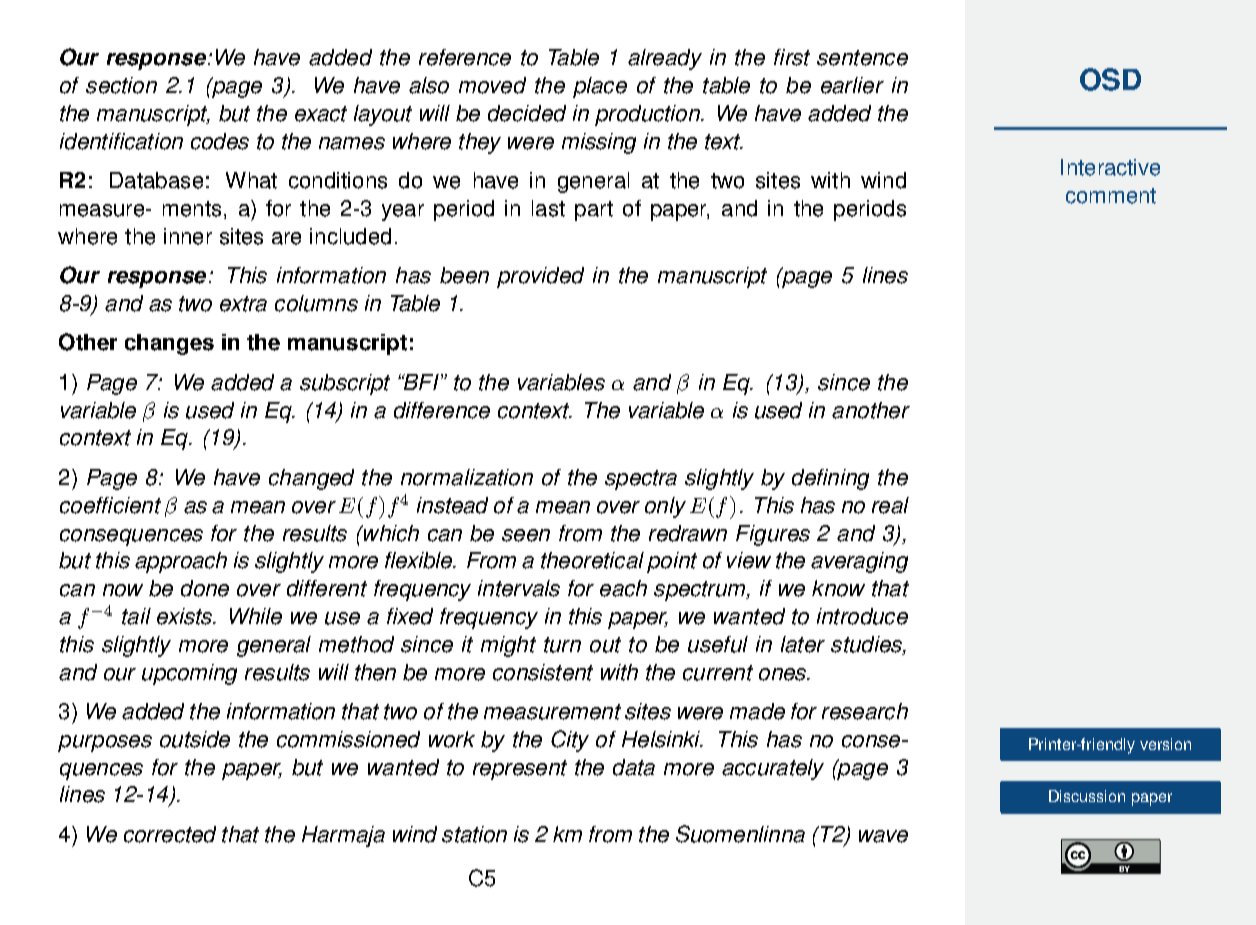  I want to click on OSD, so click(1110, 79).
